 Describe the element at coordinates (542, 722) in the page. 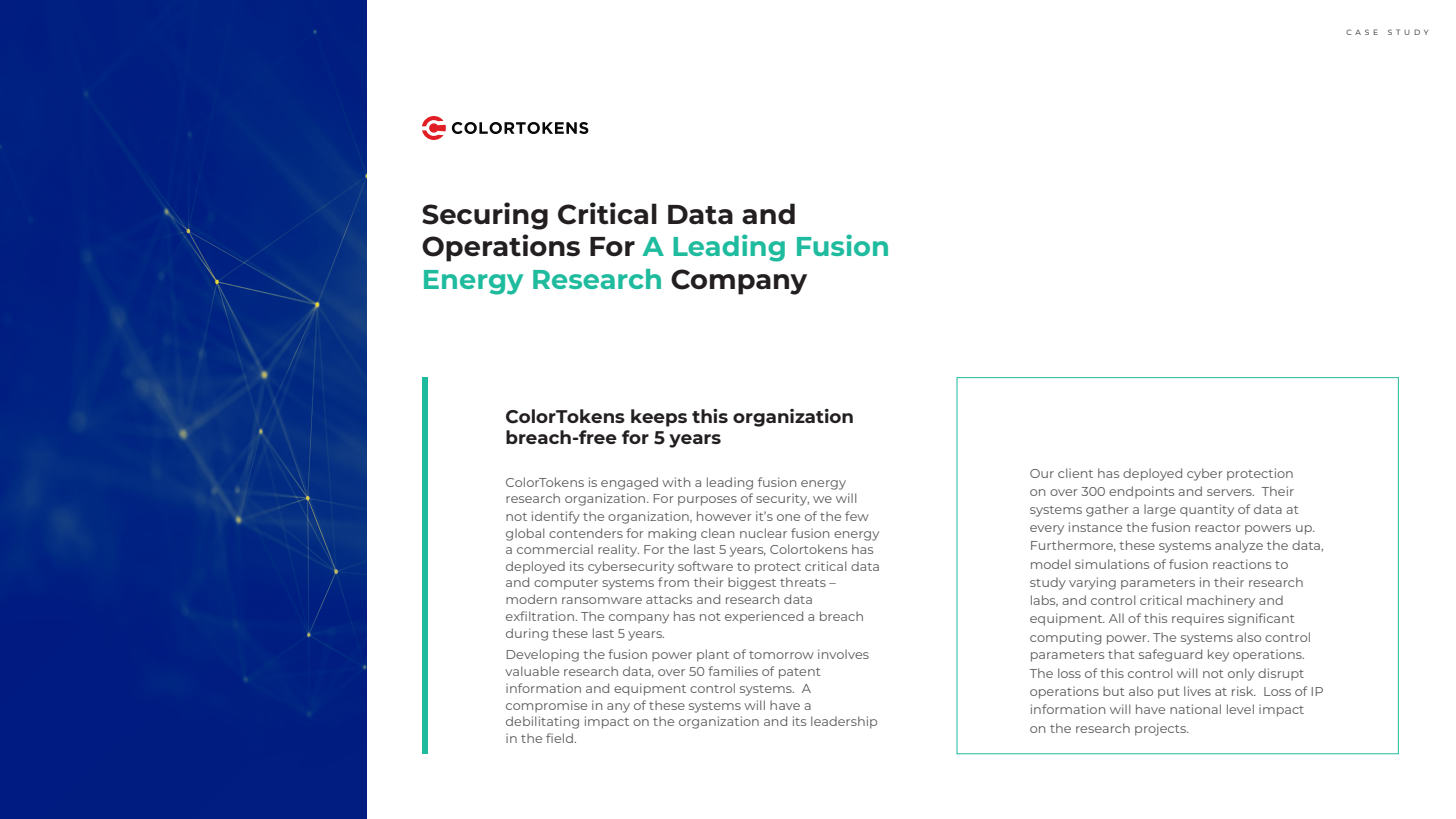

I see `debilitating` at that location.
